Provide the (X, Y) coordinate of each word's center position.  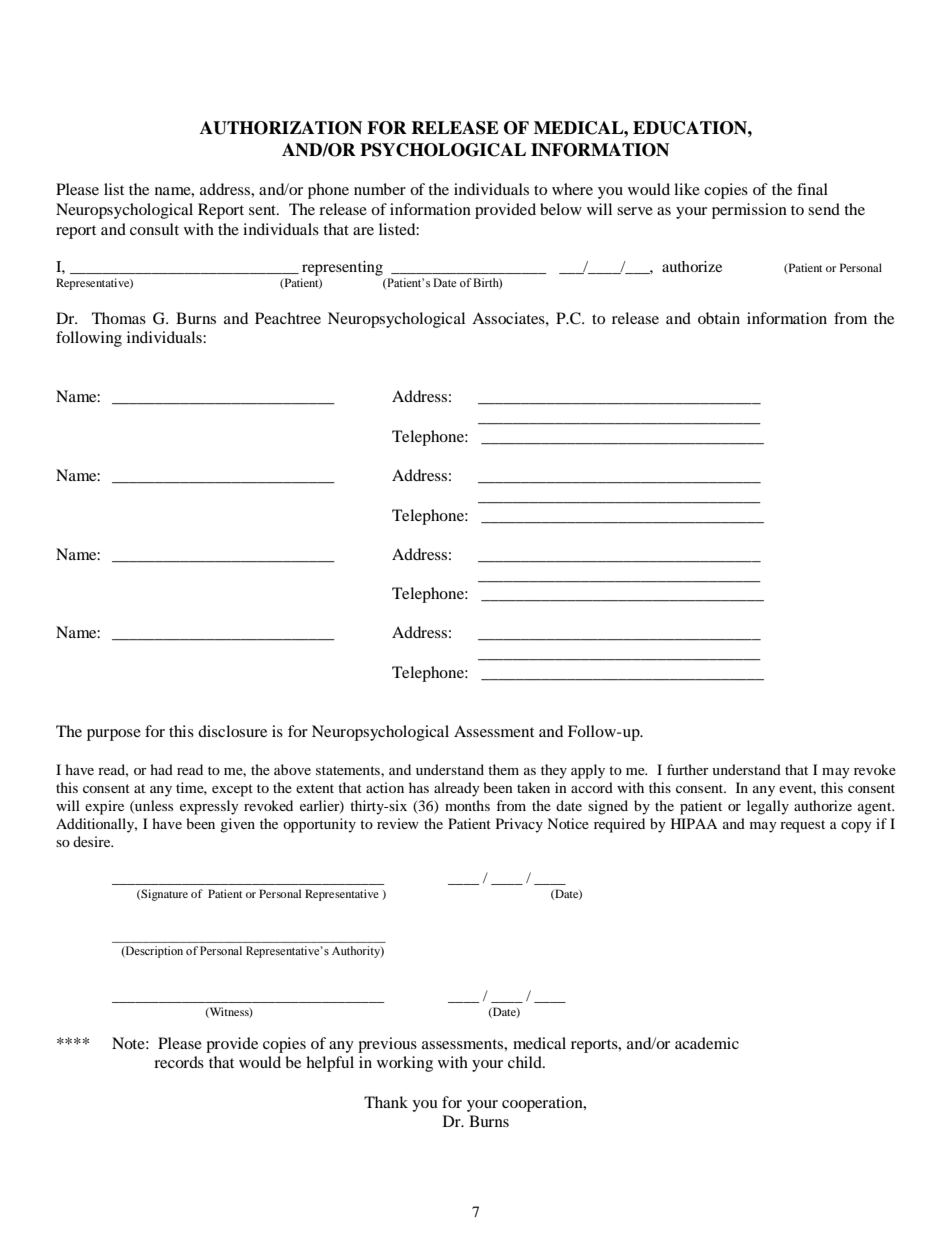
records (179, 1062)
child (526, 1062)
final (812, 189)
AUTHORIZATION (281, 128)
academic (707, 1043)
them (503, 769)
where (572, 189)
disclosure (232, 731)
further (688, 769)
